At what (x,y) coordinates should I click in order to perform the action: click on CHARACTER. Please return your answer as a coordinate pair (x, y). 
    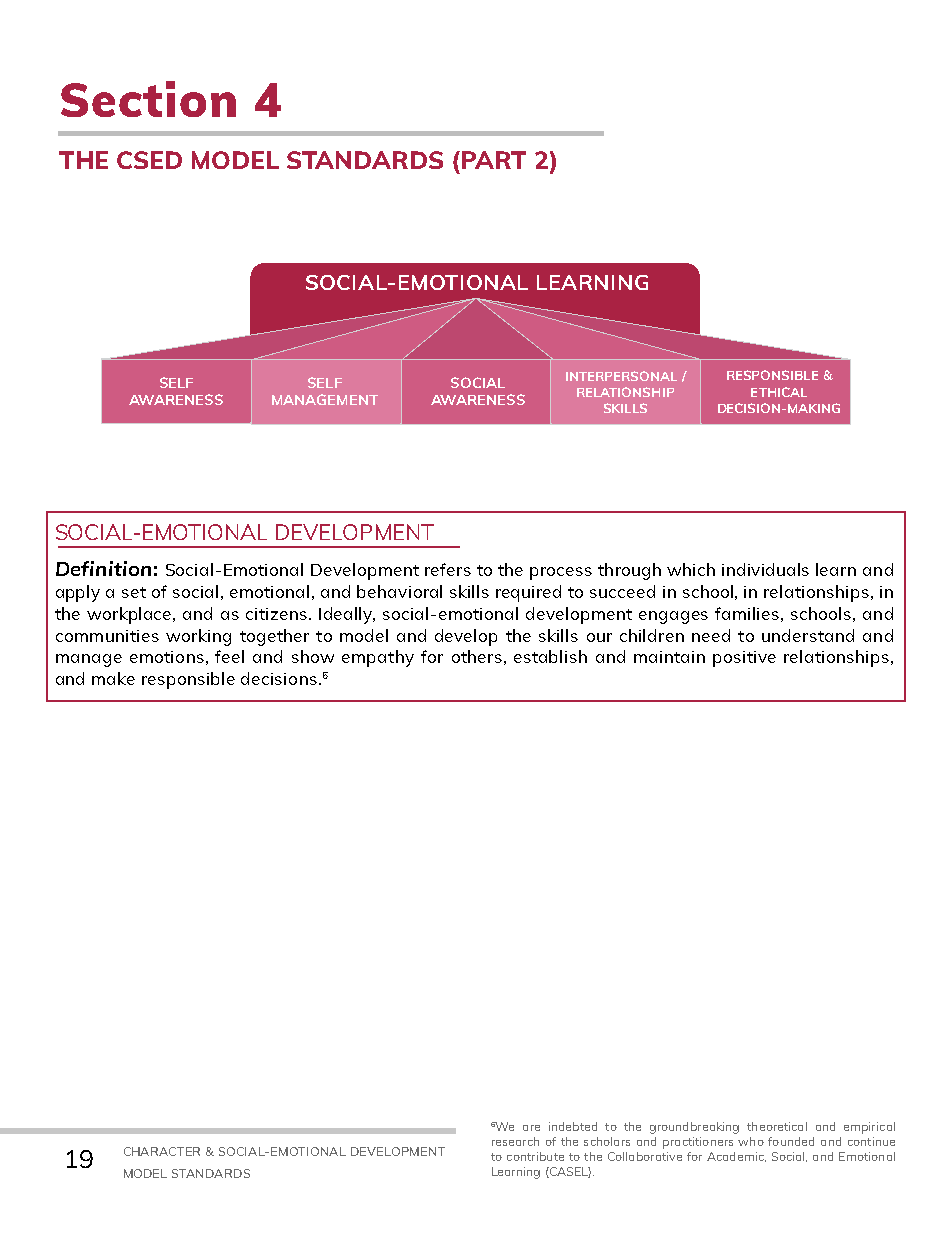
    Looking at the image, I should click on (162, 1151).
